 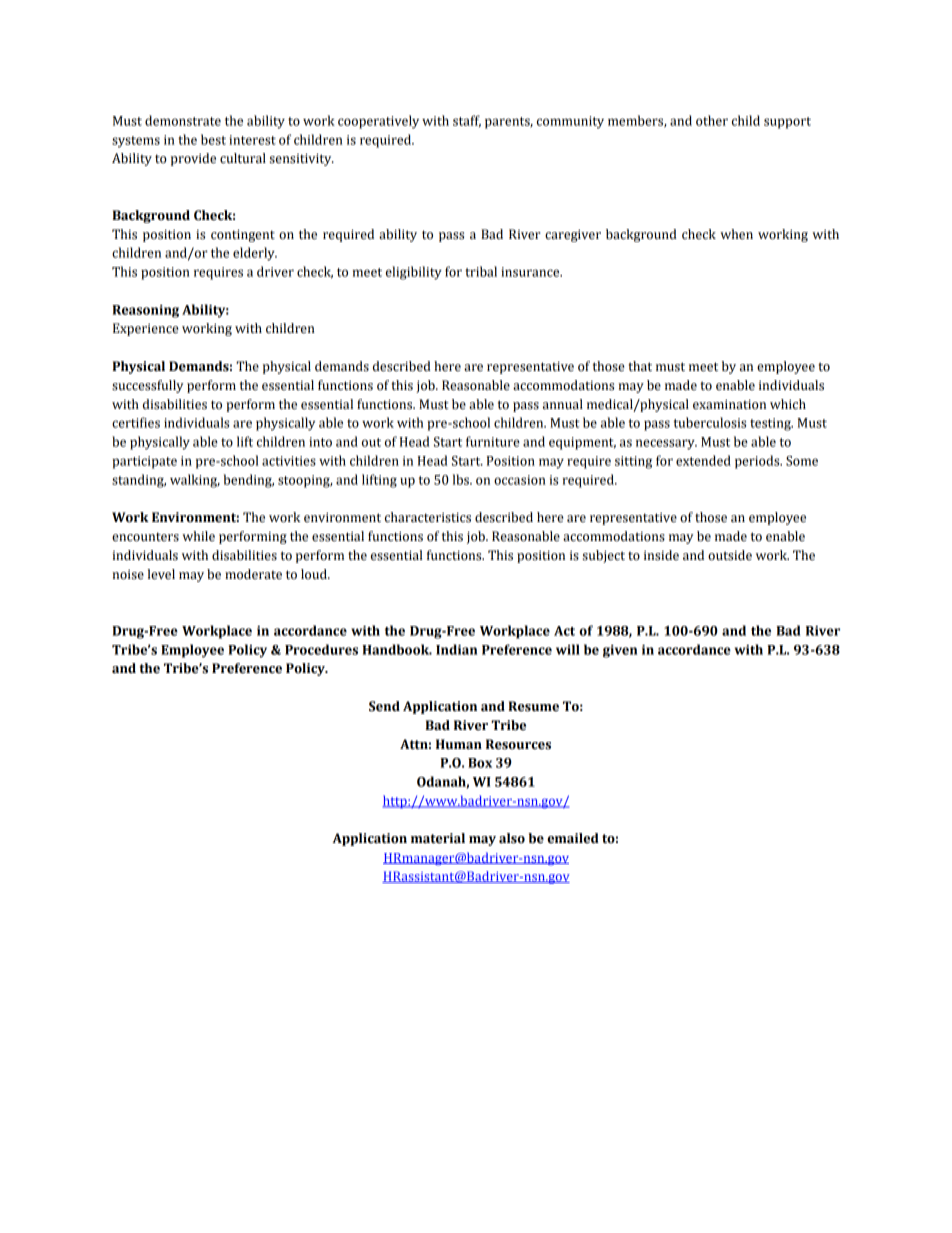 What do you see at coordinates (462, 479) in the screenshot?
I see `lbs` at bounding box center [462, 479].
